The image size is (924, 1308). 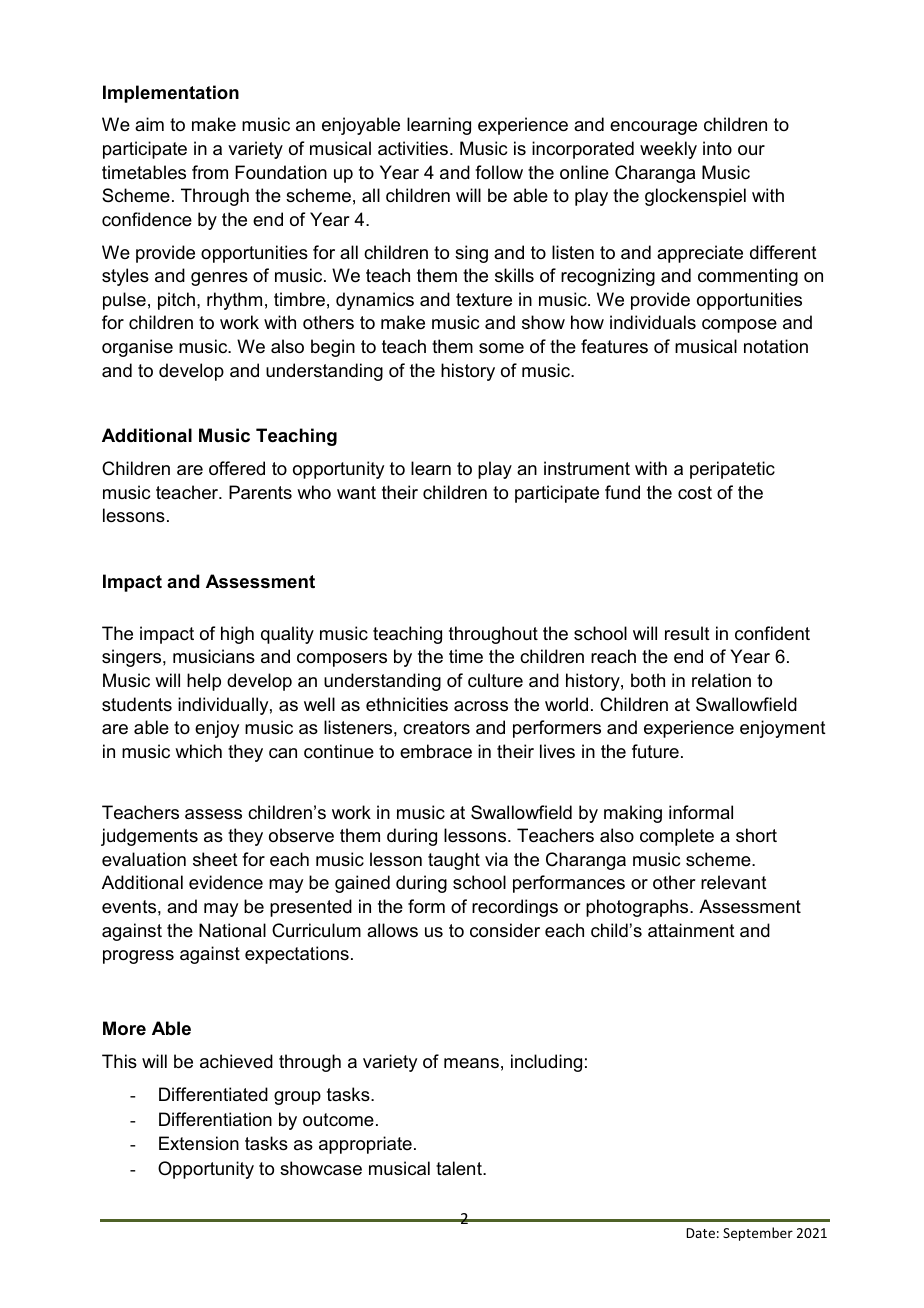 I want to click on attainment, so click(x=691, y=930).
